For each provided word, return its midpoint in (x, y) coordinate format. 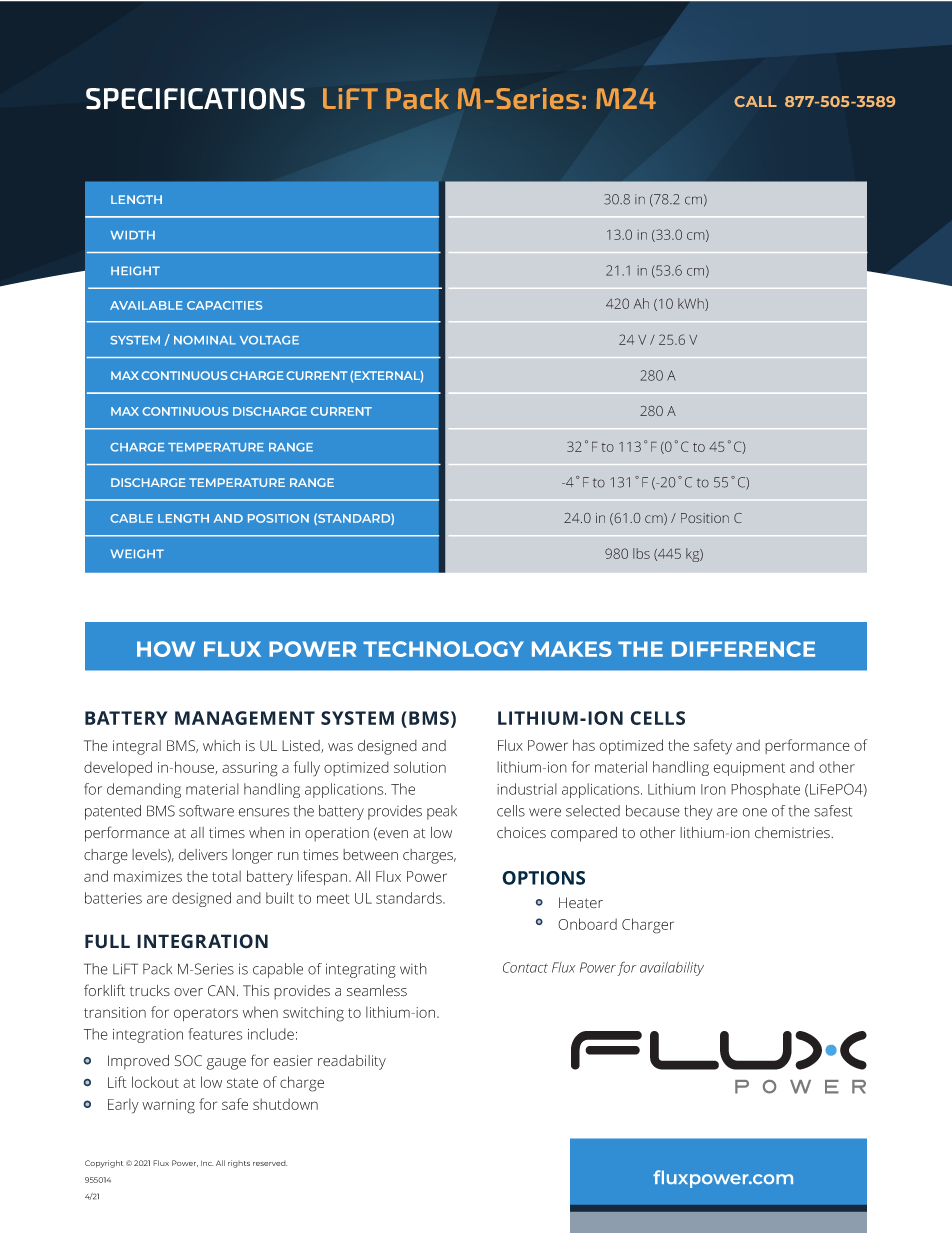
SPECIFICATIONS (195, 99)
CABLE (131, 518)
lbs (641, 553)
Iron (713, 789)
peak (442, 812)
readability (352, 1062)
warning (168, 1106)
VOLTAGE (269, 340)
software (206, 811)
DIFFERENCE (743, 649)
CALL (755, 101)
